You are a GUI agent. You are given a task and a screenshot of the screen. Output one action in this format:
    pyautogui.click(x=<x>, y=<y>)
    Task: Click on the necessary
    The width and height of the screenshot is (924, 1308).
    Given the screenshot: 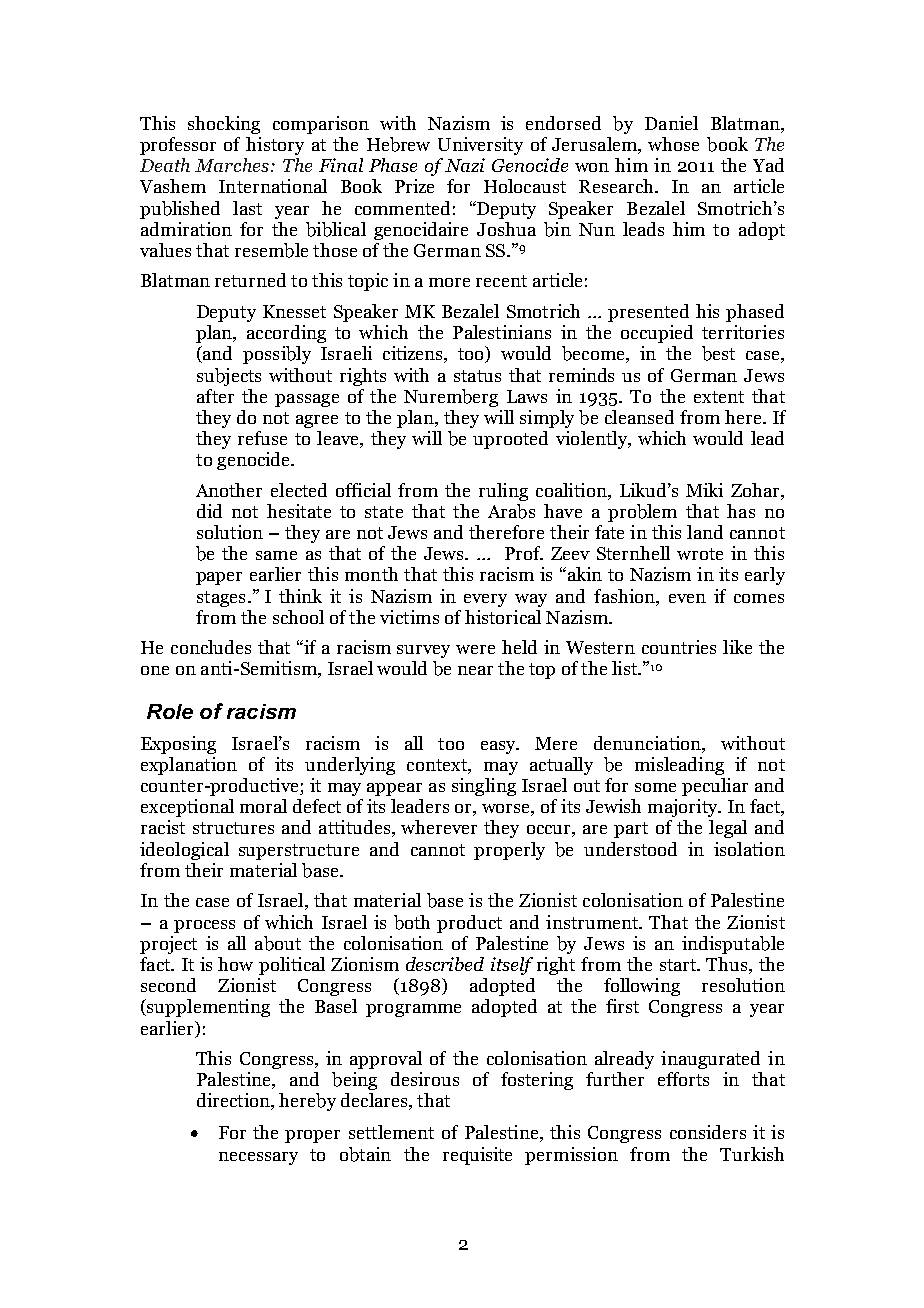 What is the action you would take?
    pyautogui.click(x=258, y=1158)
